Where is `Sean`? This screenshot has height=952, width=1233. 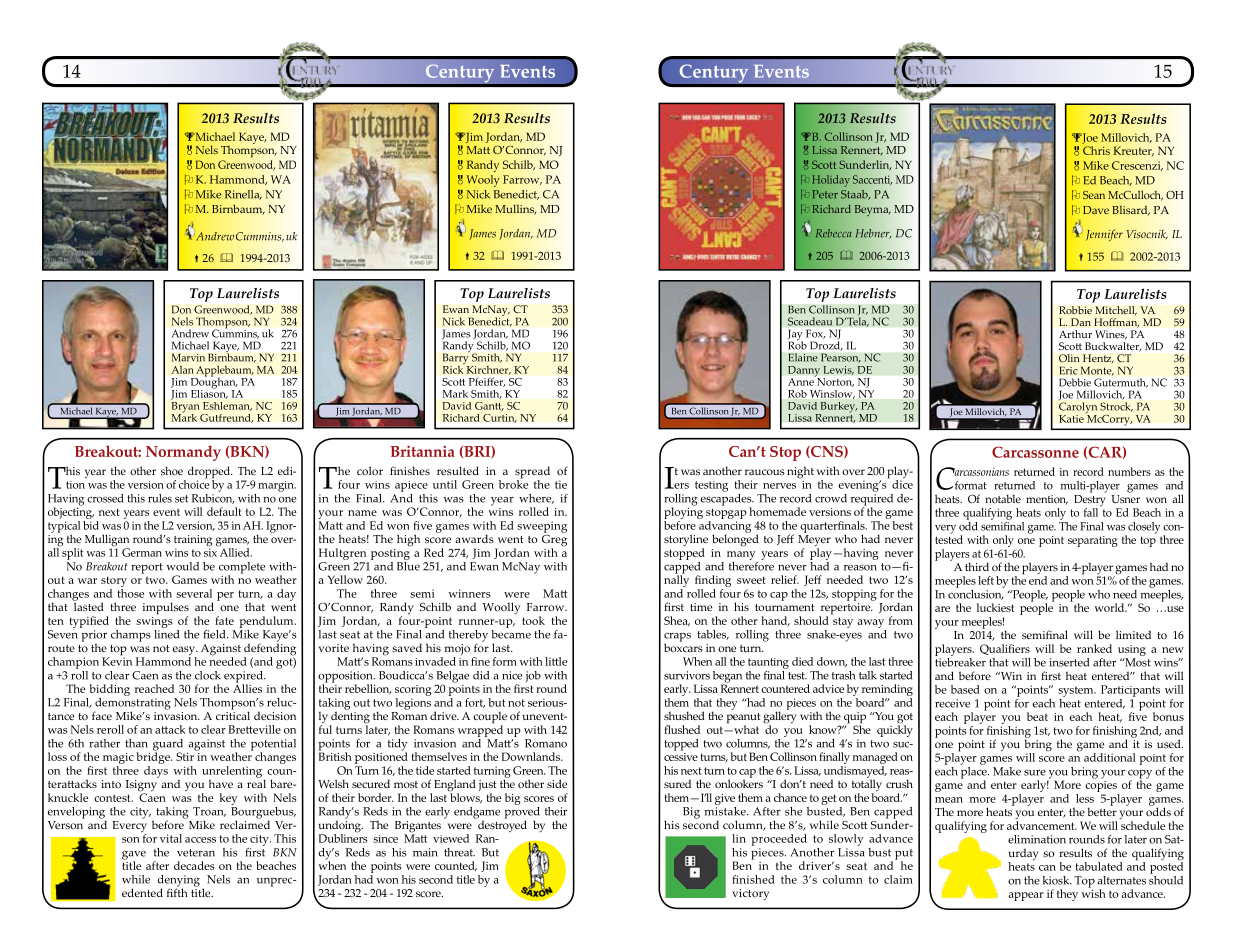
Sean is located at coordinates (1094, 195).
